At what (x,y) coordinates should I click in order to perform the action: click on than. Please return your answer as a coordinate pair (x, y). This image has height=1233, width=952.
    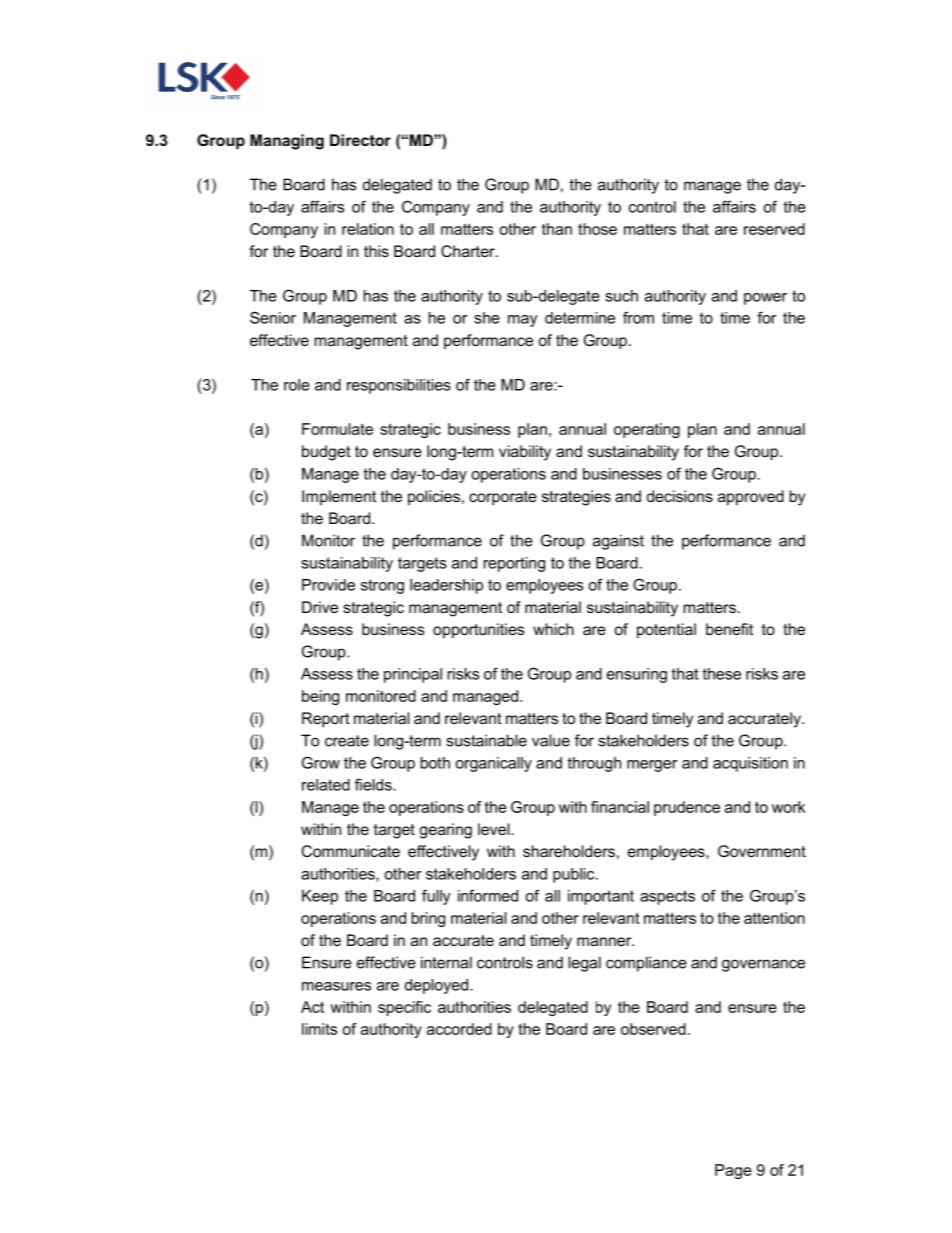
    Looking at the image, I should click on (557, 229).
